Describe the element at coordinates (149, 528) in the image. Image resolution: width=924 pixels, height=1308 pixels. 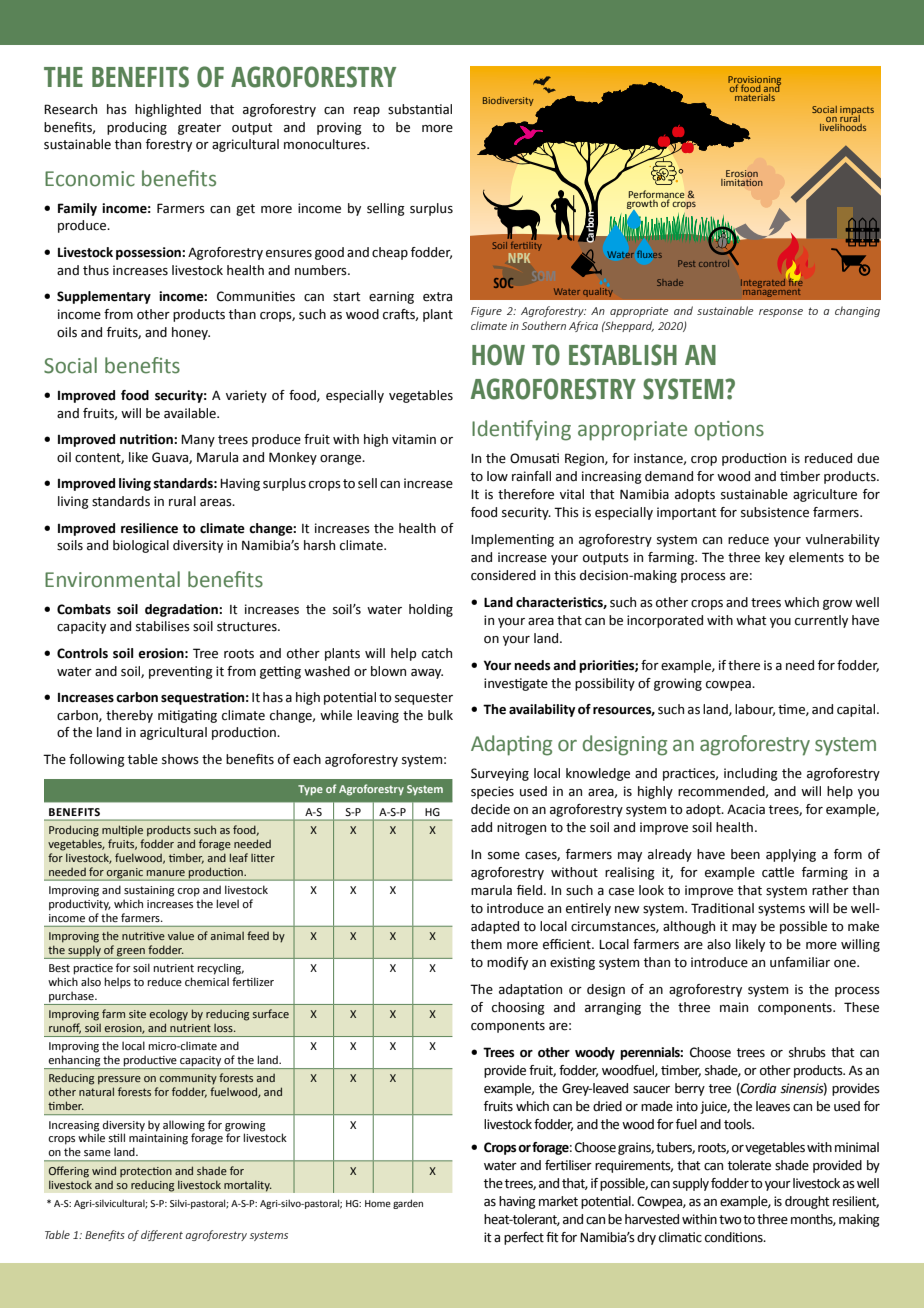
I see `resilience` at that location.
